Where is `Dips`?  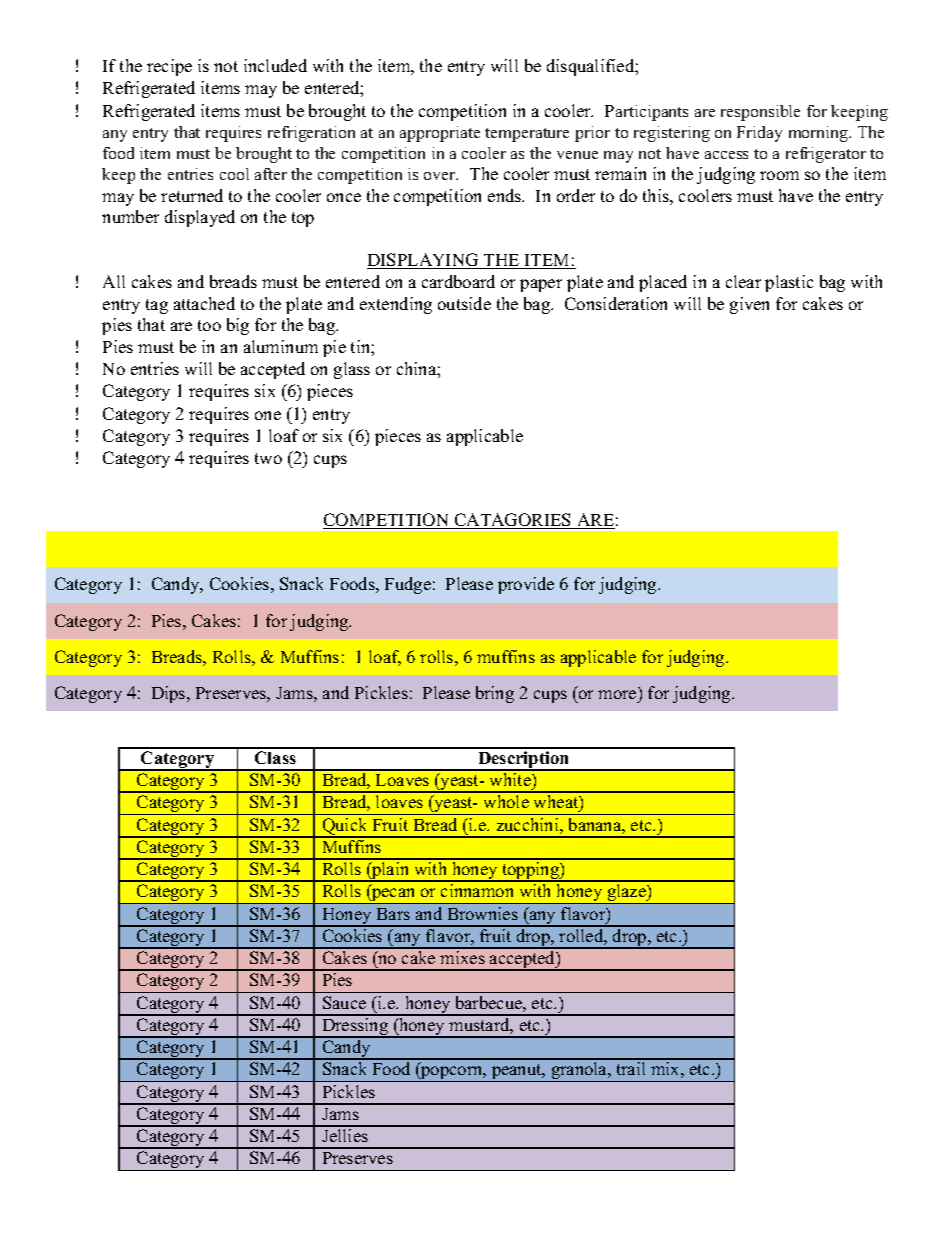 Dips is located at coordinates (170, 694).
